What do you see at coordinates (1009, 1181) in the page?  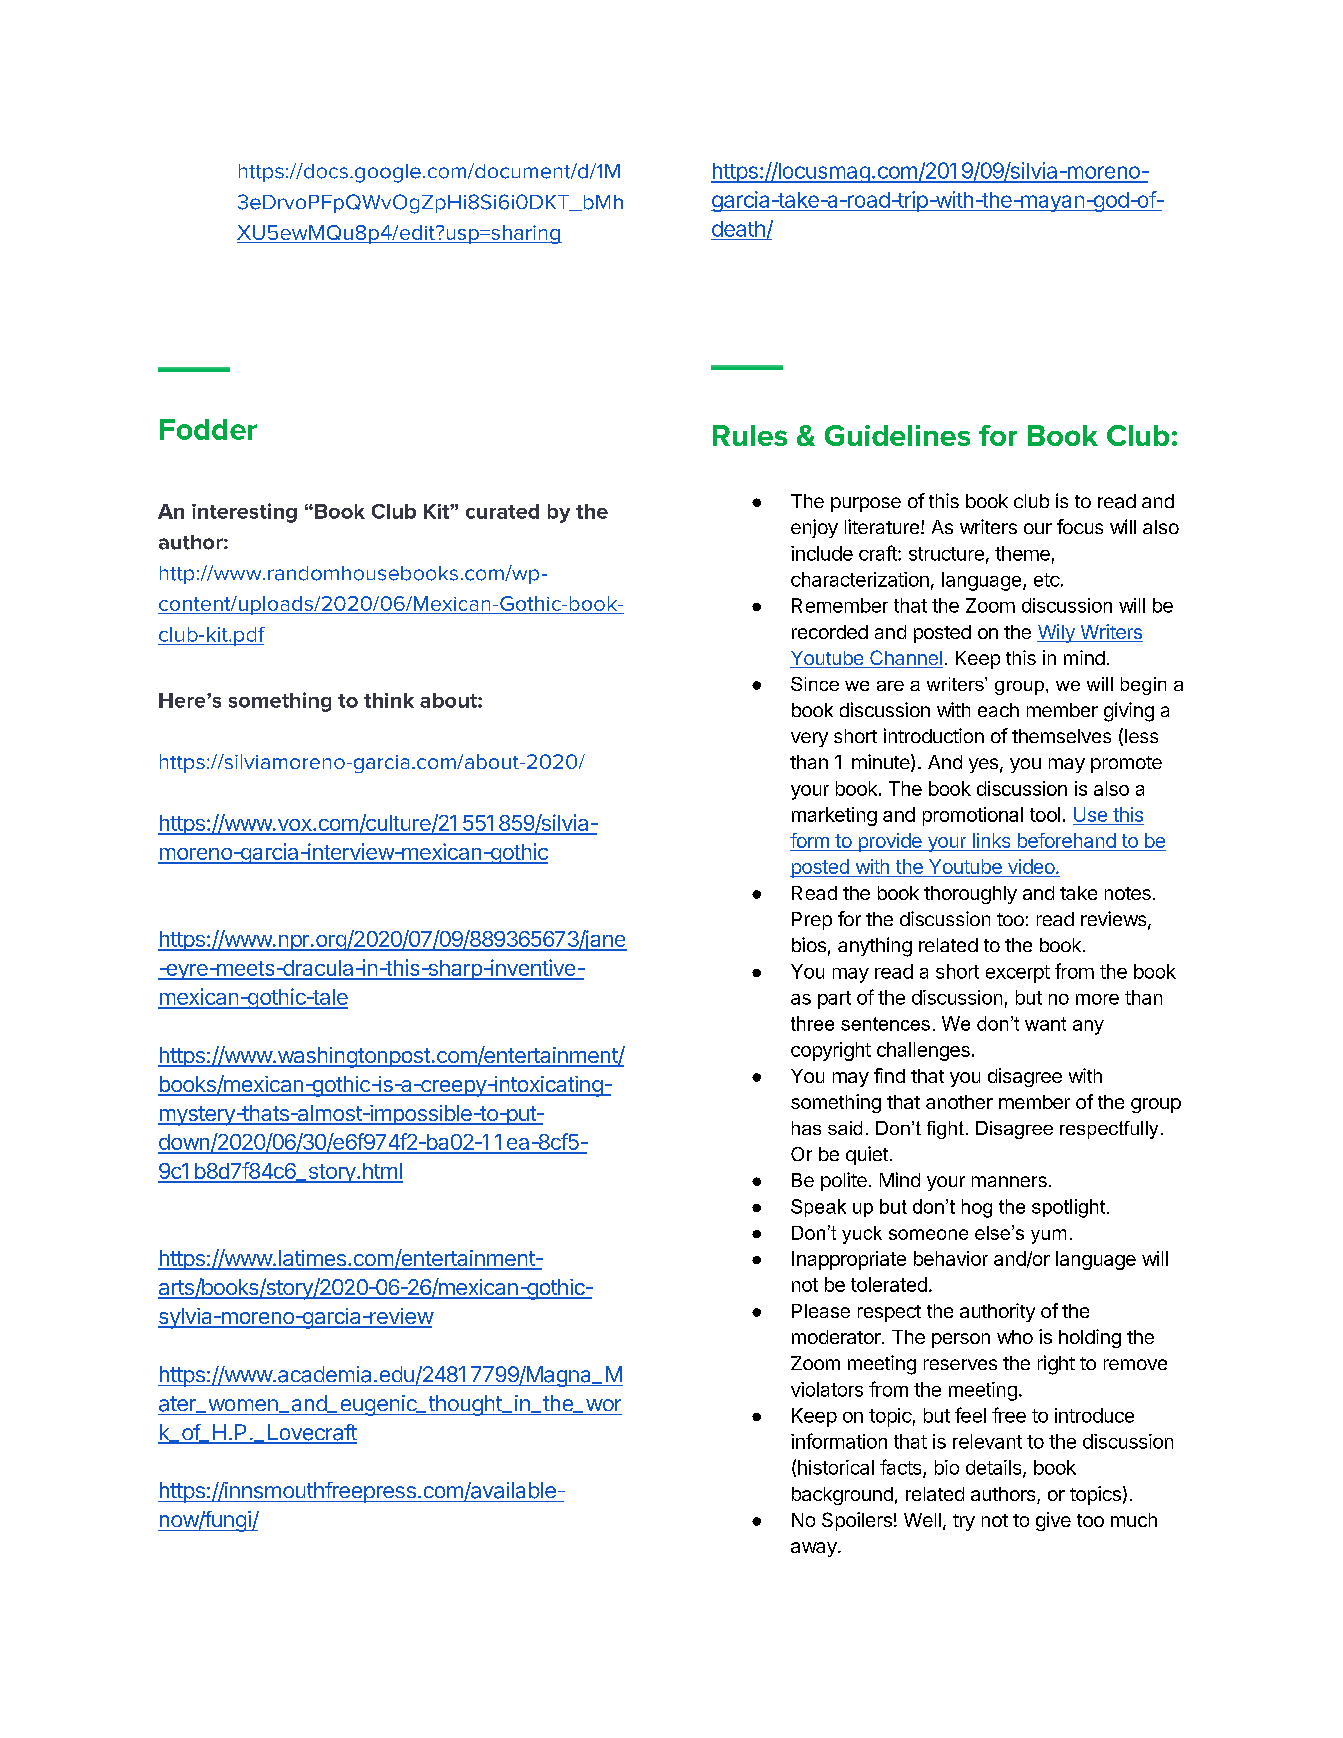 I see `manners` at bounding box center [1009, 1181].
